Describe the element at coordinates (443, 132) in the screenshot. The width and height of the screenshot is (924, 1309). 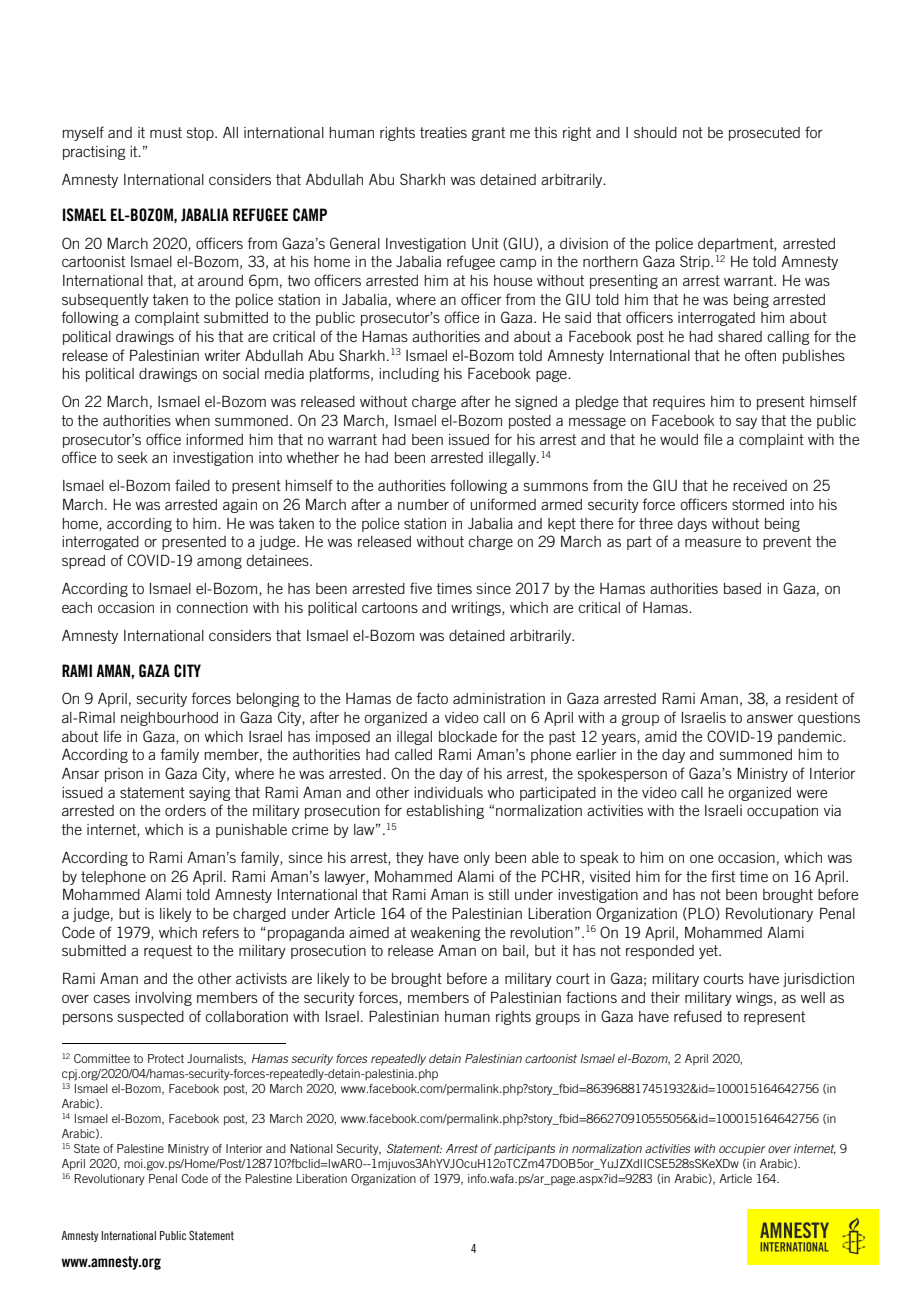
I see `treaties` at that location.
